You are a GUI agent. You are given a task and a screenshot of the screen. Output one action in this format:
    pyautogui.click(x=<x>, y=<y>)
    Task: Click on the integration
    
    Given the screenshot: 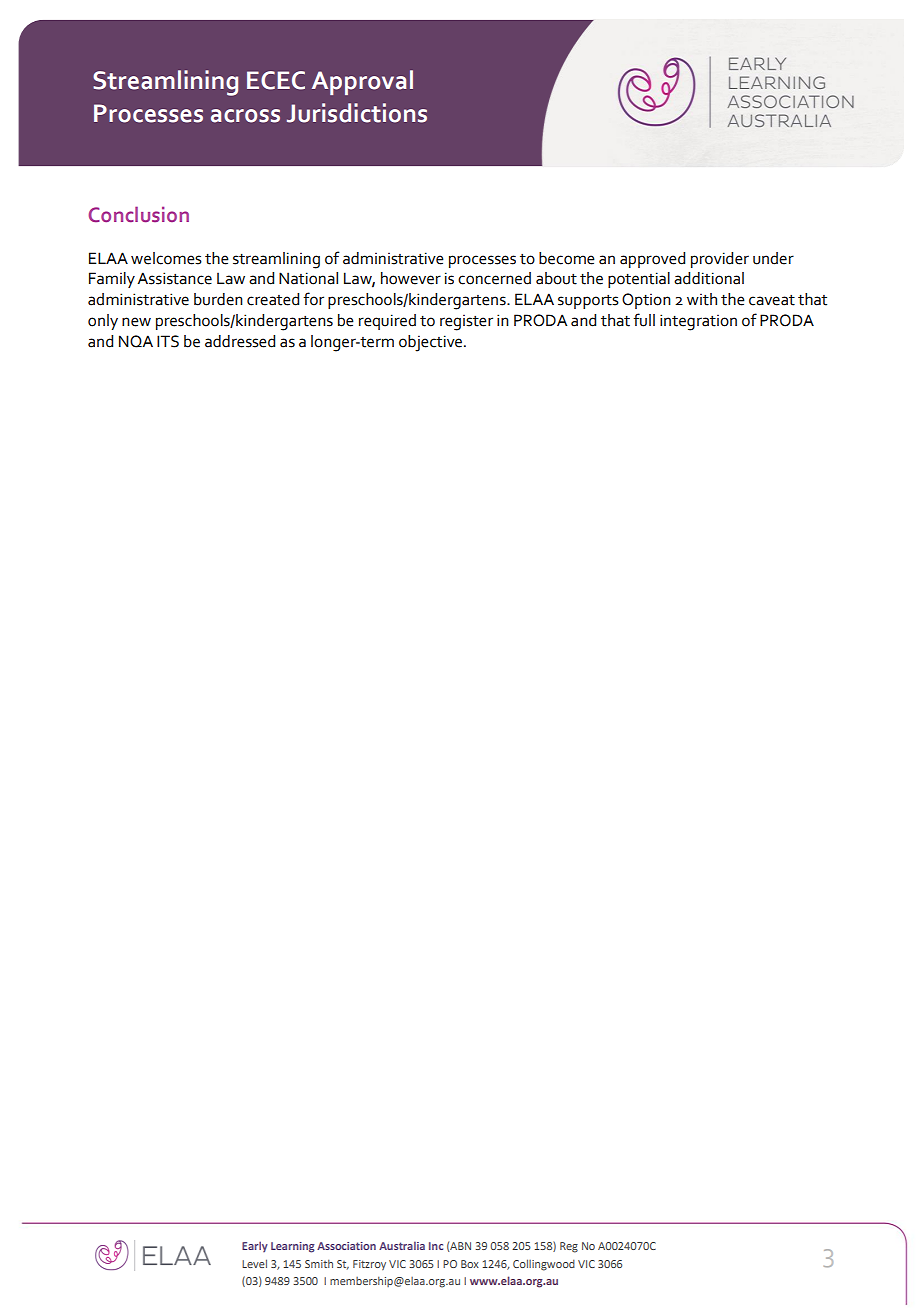 What is the action you would take?
    pyautogui.click(x=698, y=322)
